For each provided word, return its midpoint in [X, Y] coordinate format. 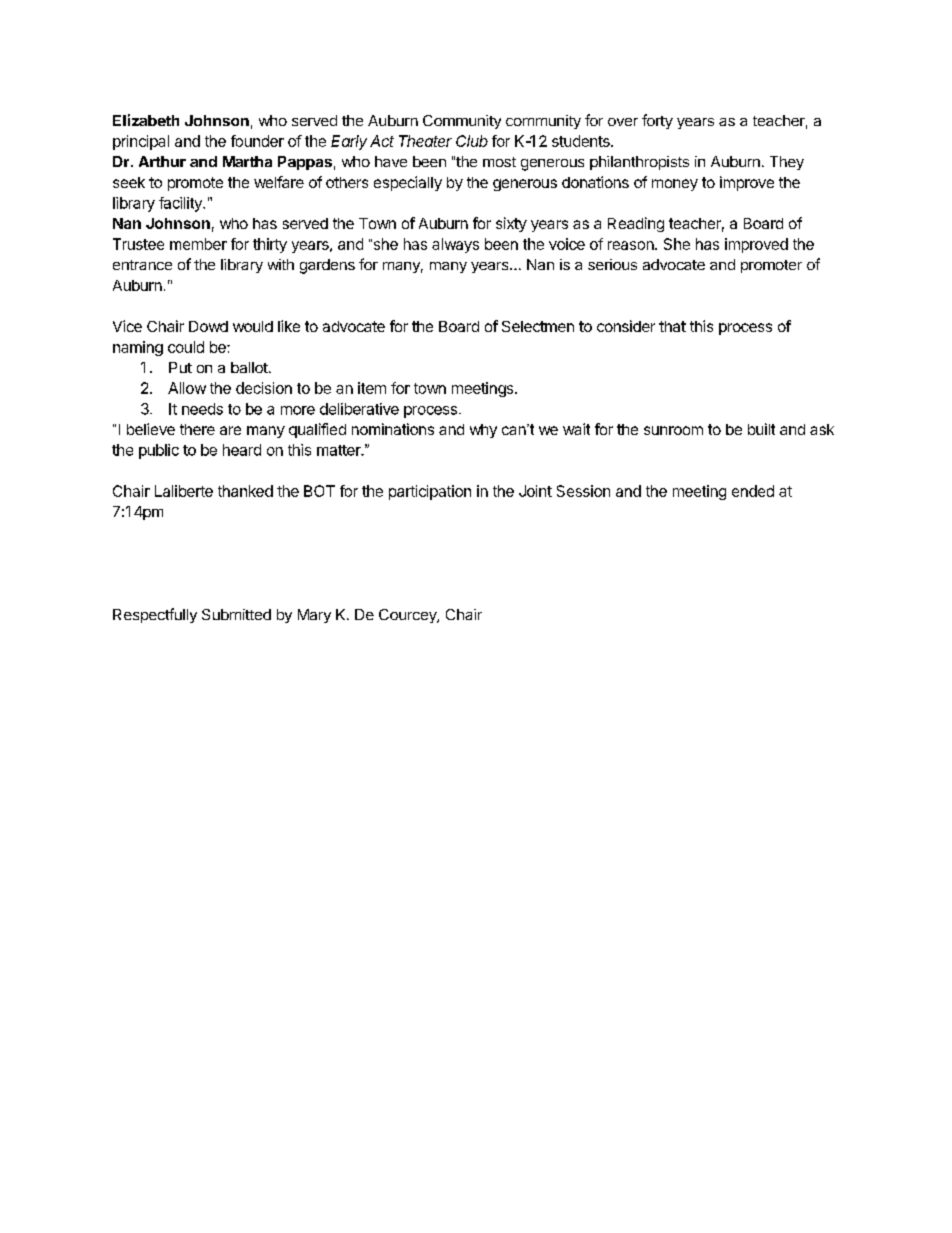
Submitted [236, 614]
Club [472, 141]
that [672, 326]
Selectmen [538, 326]
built [761, 429]
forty [657, 121]
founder [257, 141]
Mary [314, 616]
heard [242, 450]
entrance [142, 265]
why [483, 431]
